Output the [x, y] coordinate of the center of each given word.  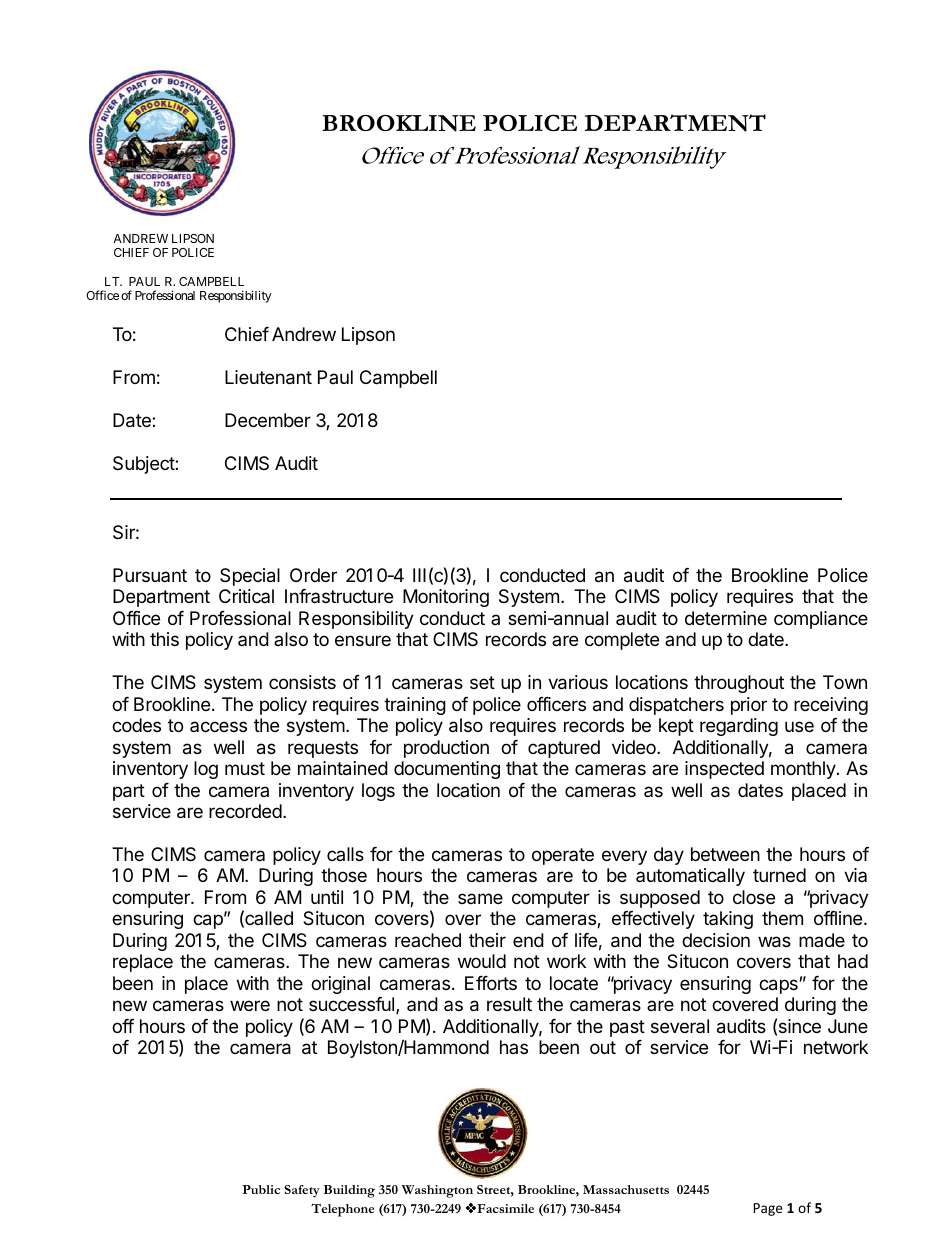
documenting [447, 770]
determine [726, 618]
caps [778, 986]
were [250, 1005]
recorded [245, 811]
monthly [804, 770]
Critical [246, 596]
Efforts [491, 983]
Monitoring [446, 598]
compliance [821, 620]
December [268, 420]
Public [261, 1189]
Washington [437, 1191]
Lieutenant [268, 377]
